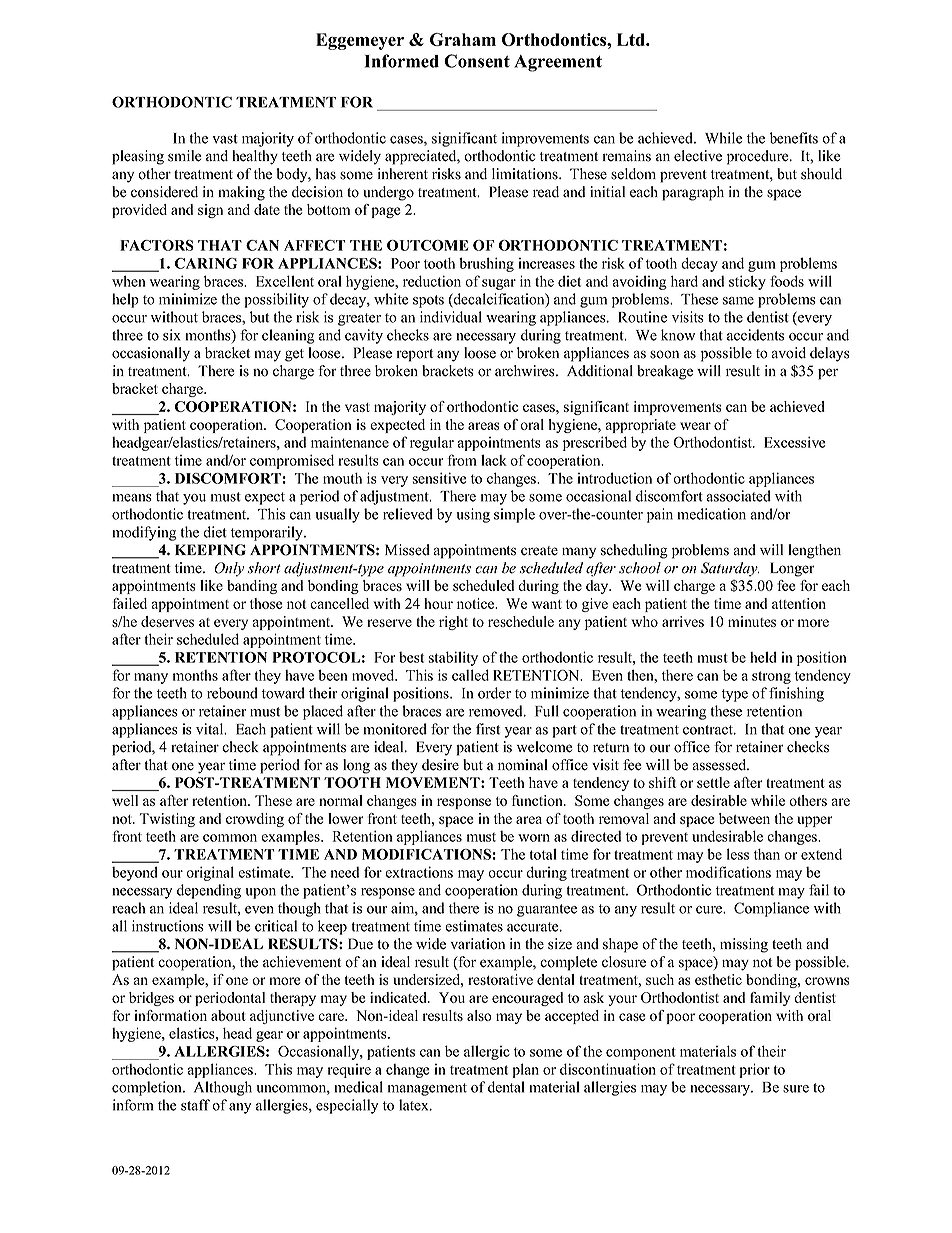 This screenshot has height=1233, width=952. What do you see at coordinates (795, 442) in the screenshot?
I see `Excessive` at bounding box center [795, 442].
